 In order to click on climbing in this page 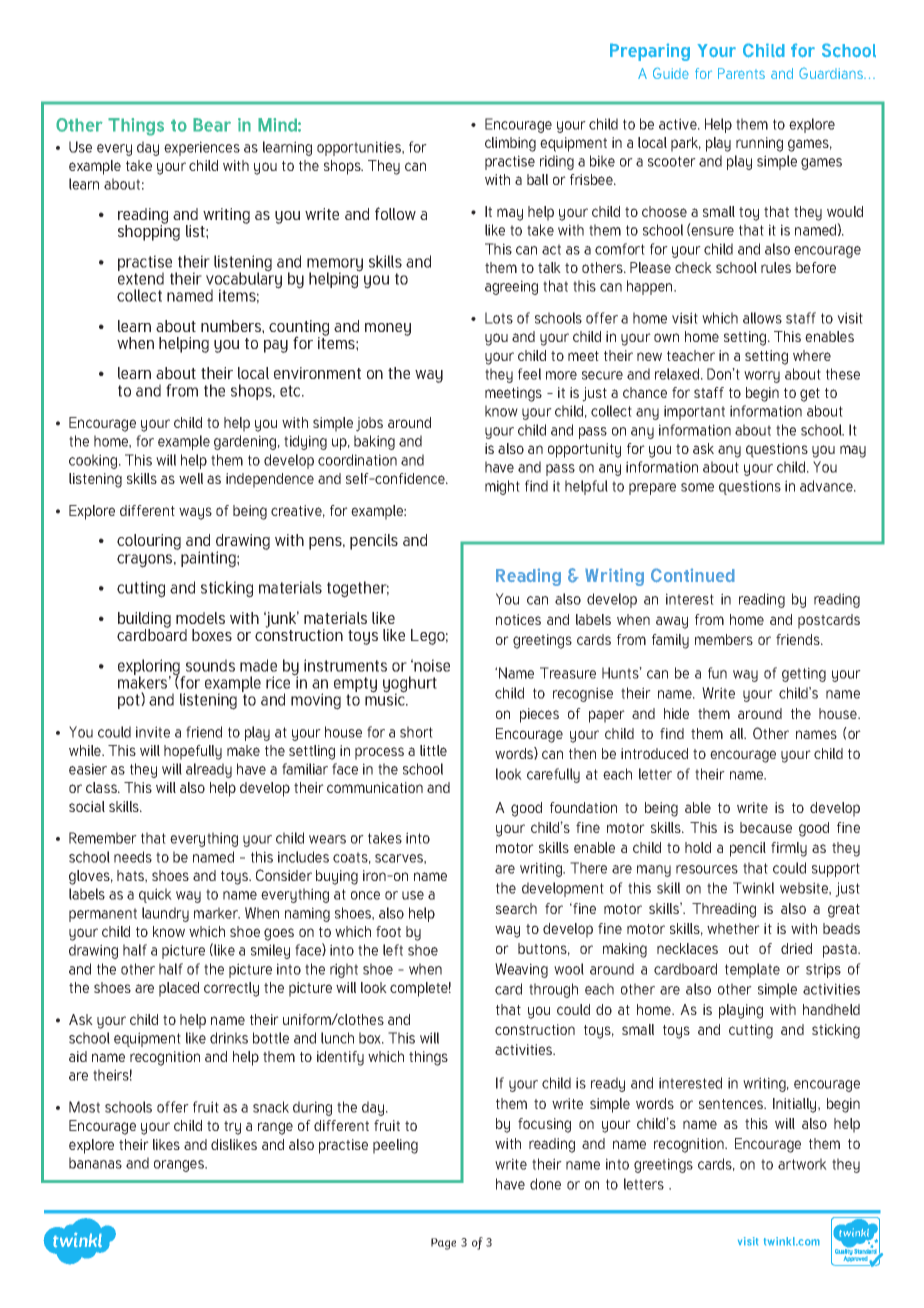, I will do `click(510, 144)`.
